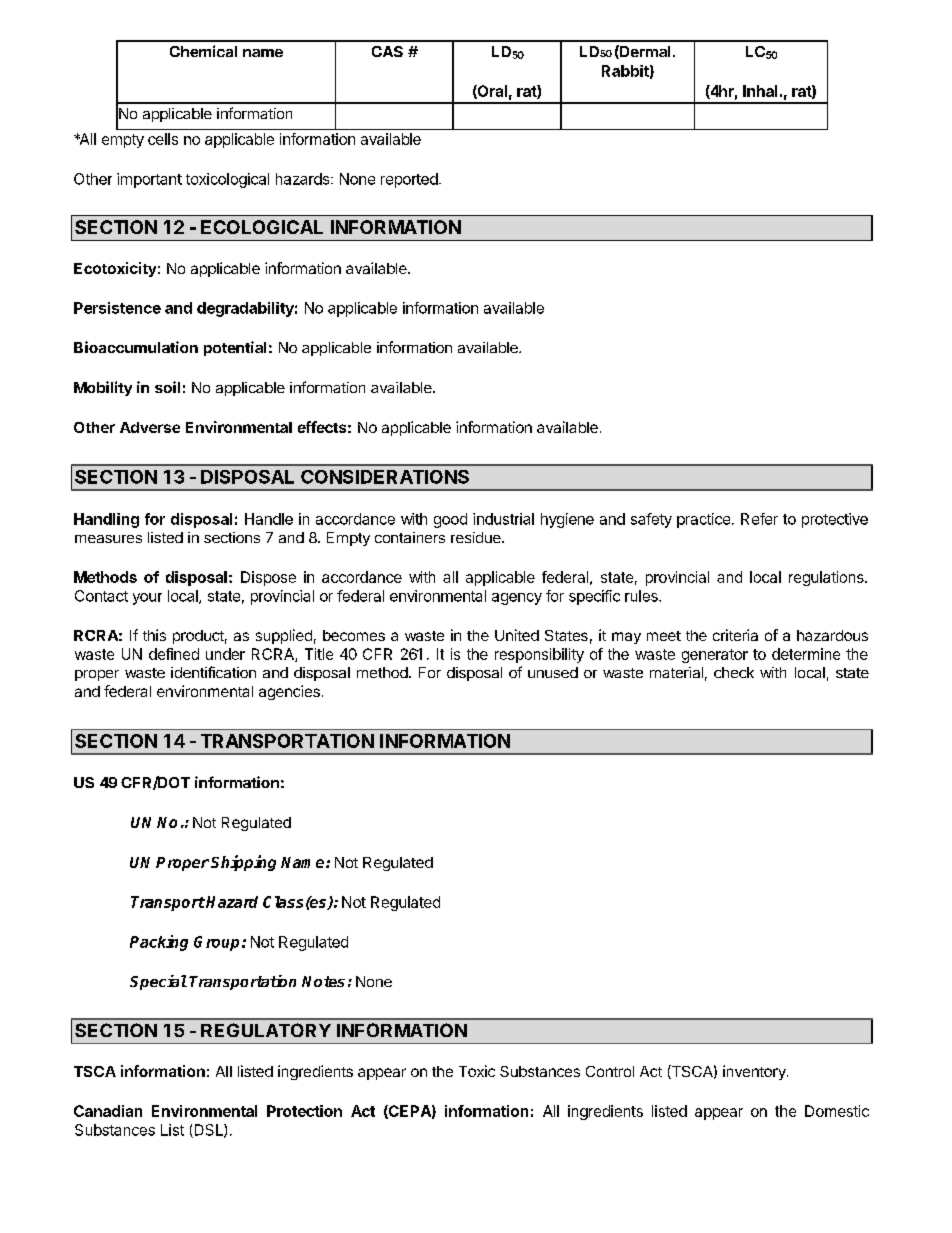 This document has height=1233, width=952. I want to click on CONSIDERATIONS, so click(385, 477).
